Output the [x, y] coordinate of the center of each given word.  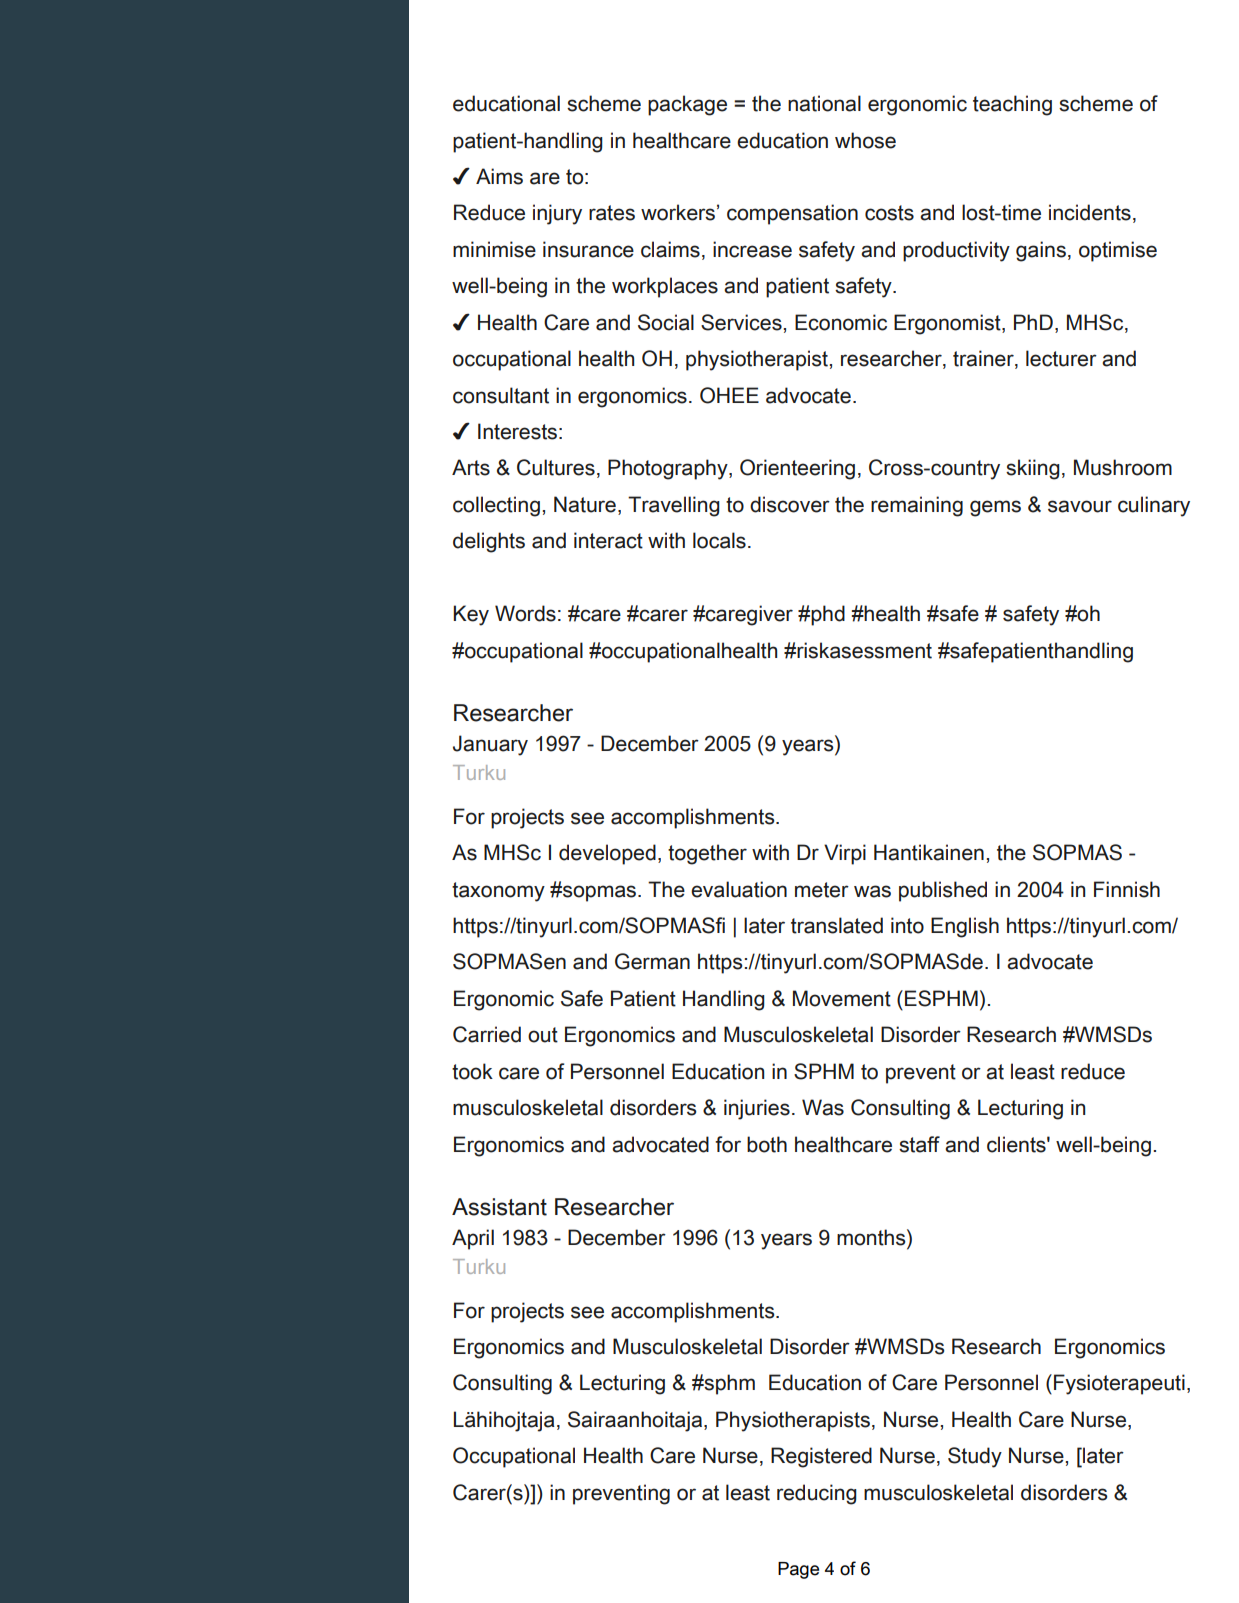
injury [557, 214]
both [767, 1144]
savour [1080, 506]
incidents [1090, 212]
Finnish [1127, 889]
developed [607, 854]
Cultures [556, 467]
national [824, 103]
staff [919, 1144]
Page [798, 1570]
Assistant [499, 1207]
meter [822, 890]
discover [790, 504]
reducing [817, 1494]
